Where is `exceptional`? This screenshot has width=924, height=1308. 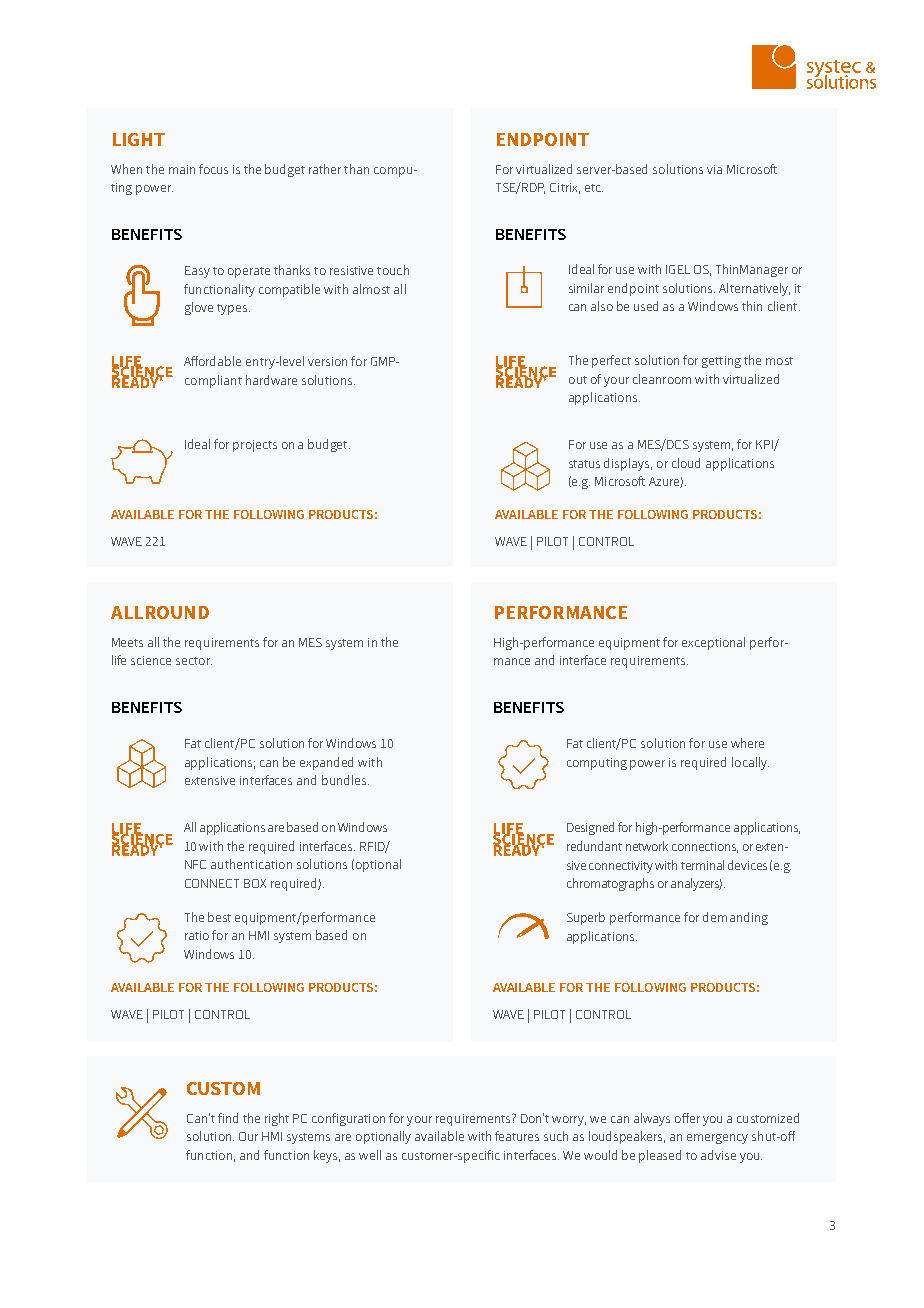
exceptional is located at coordinates (713, 643).
